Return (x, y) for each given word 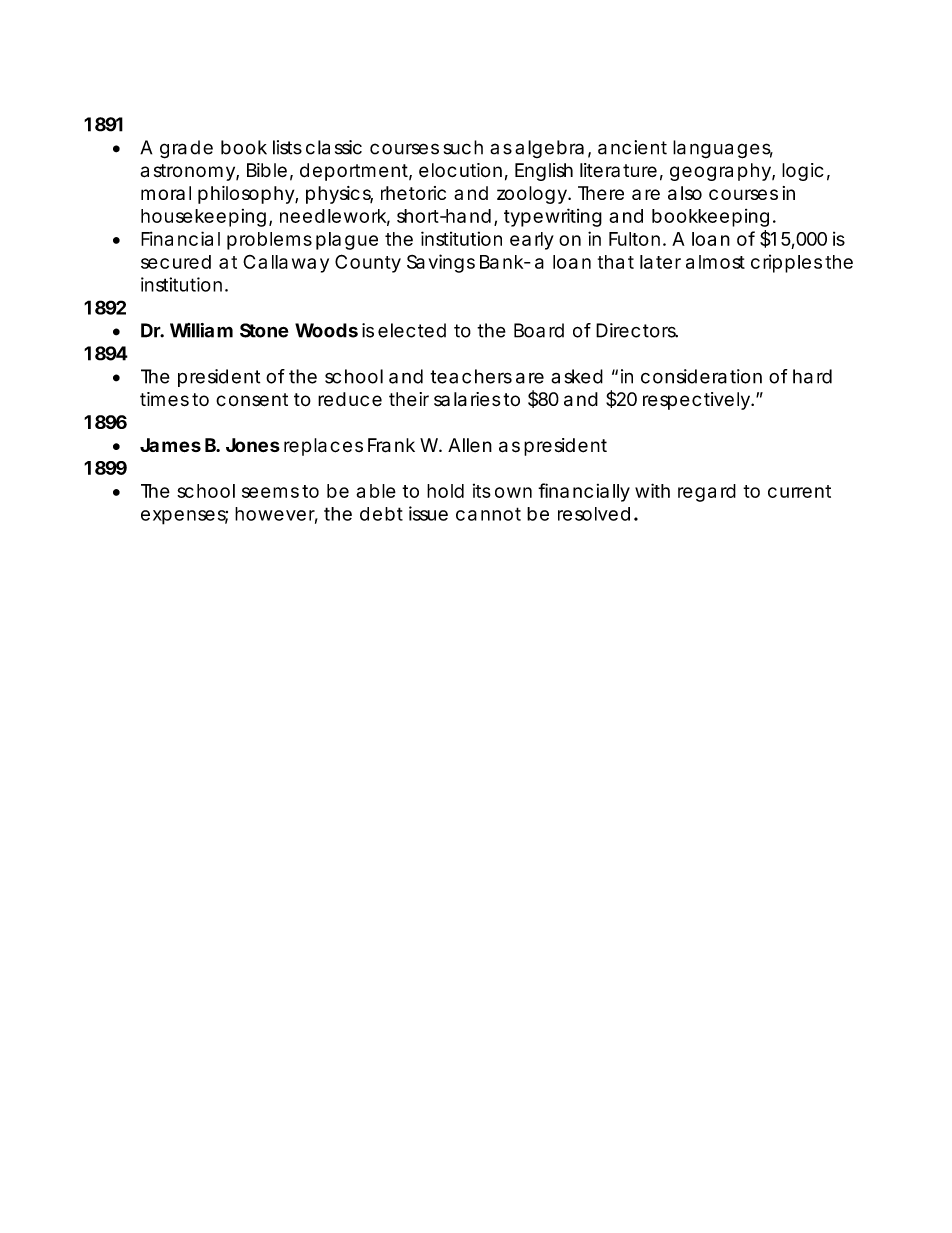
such (463, 147)
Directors (637, 330)
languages (723, 149)
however (276, 515)
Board (539, 330)
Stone (264, 330)
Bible (267, 170)
